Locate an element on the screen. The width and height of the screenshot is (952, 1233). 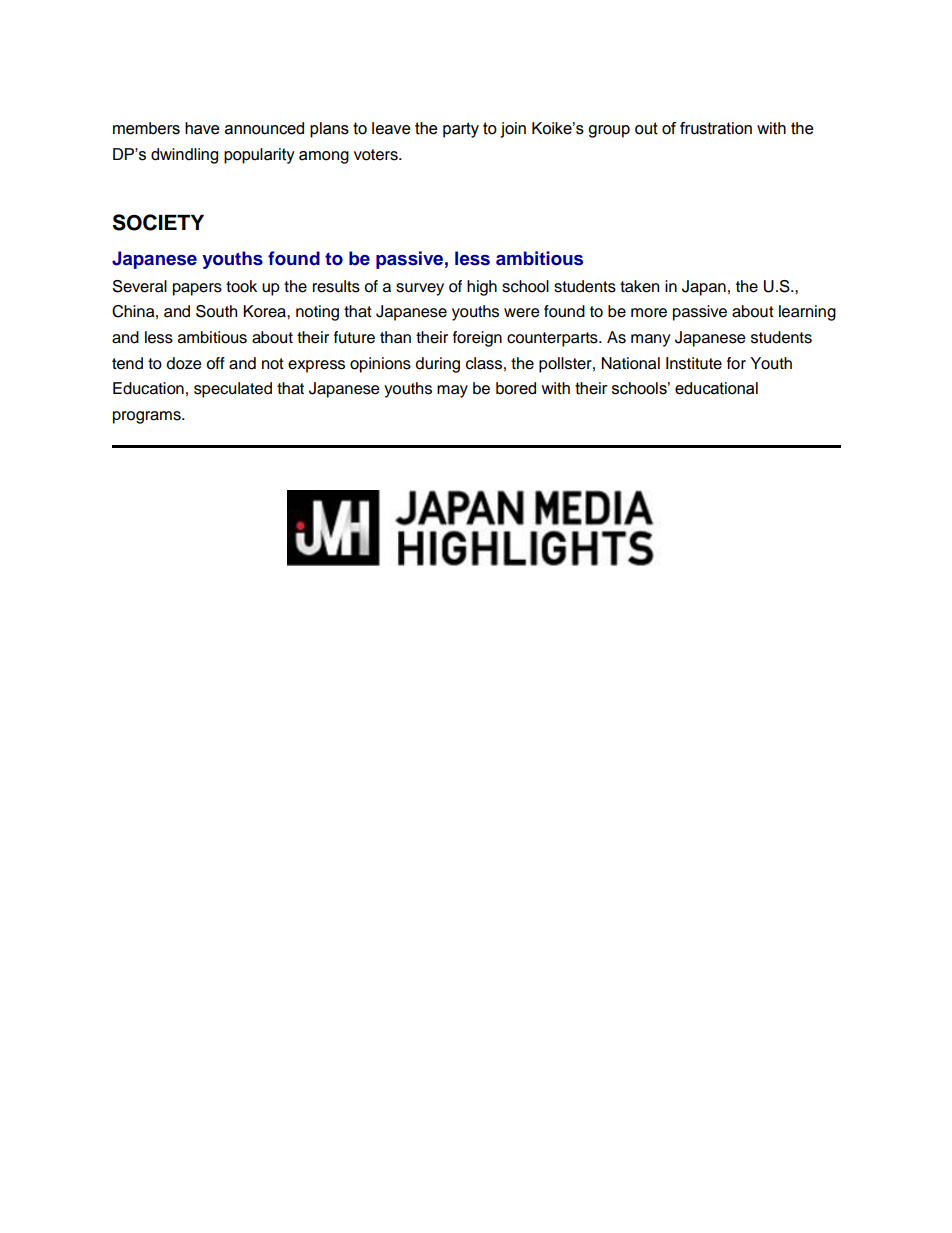
took is located at coordinates (241, 286).
